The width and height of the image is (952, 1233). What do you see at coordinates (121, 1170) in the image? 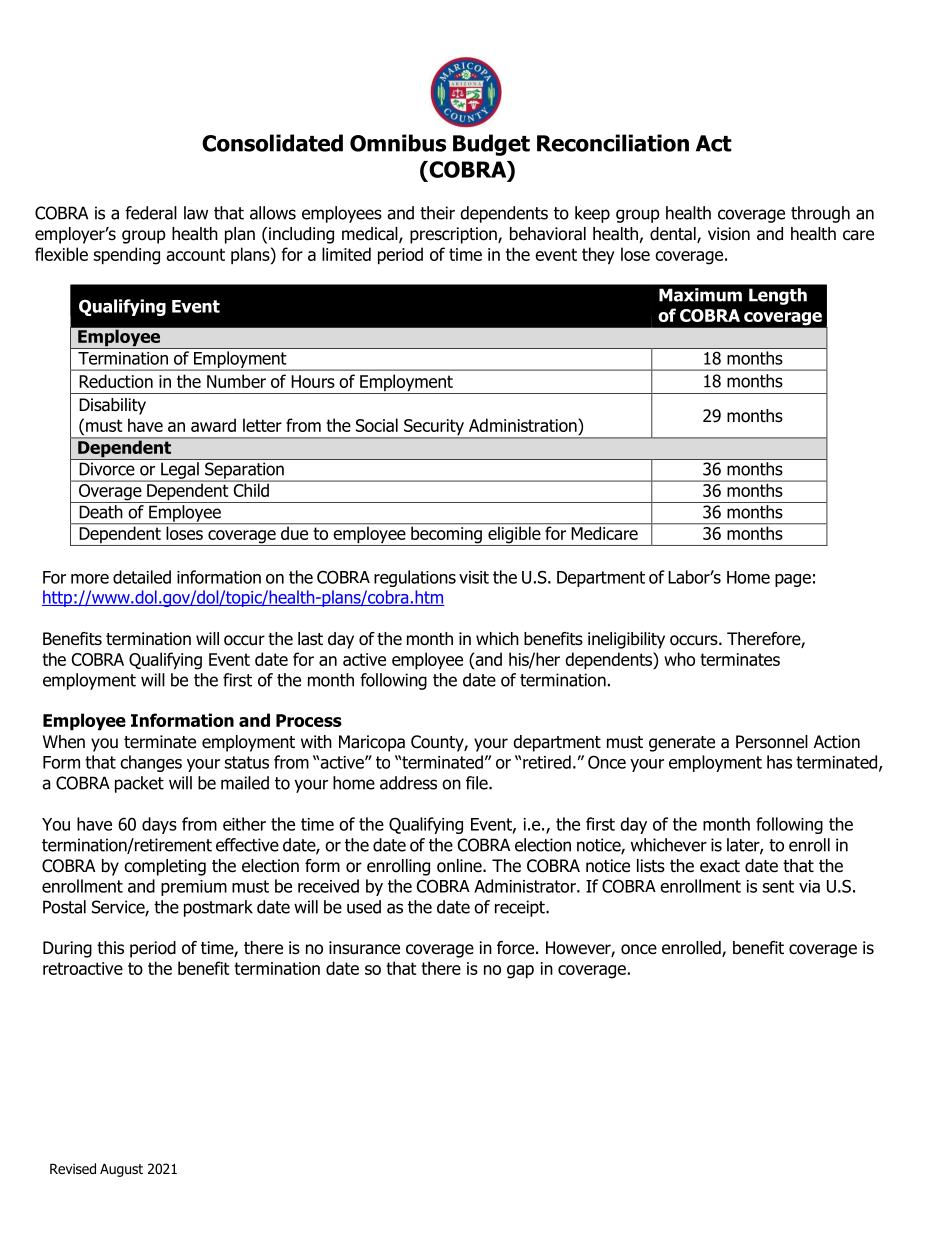
I see `August` at bounding box center [121, 1170].
